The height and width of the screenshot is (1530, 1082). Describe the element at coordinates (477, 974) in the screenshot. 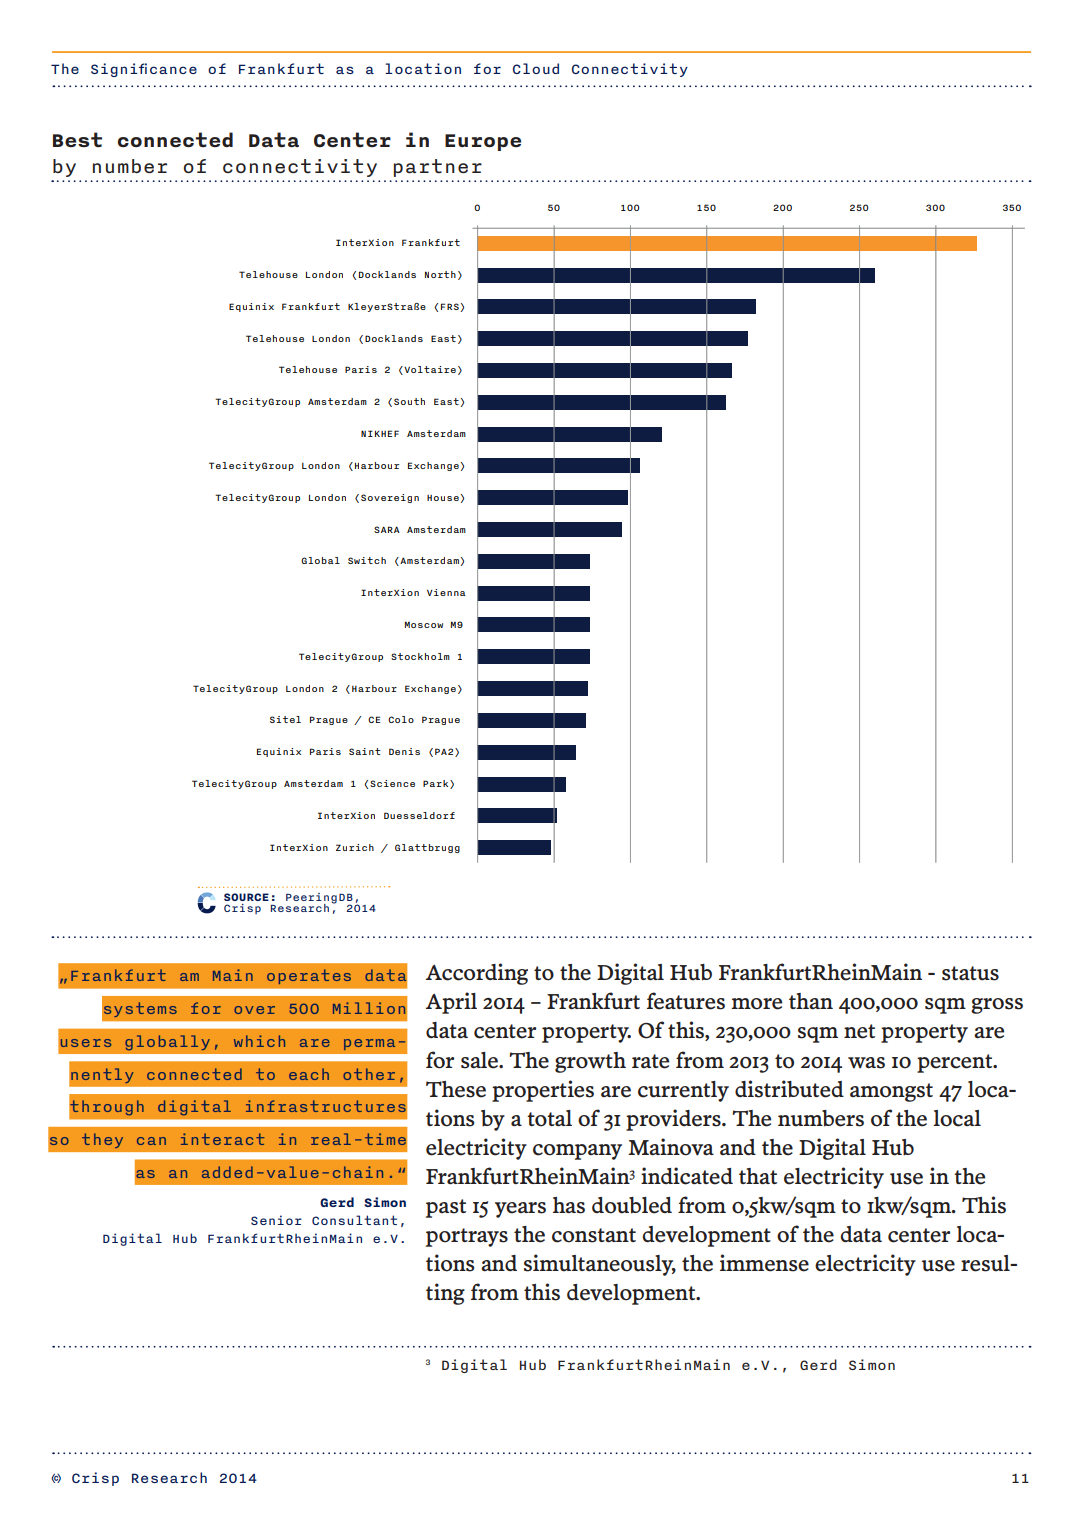

I see `According` at that location.
